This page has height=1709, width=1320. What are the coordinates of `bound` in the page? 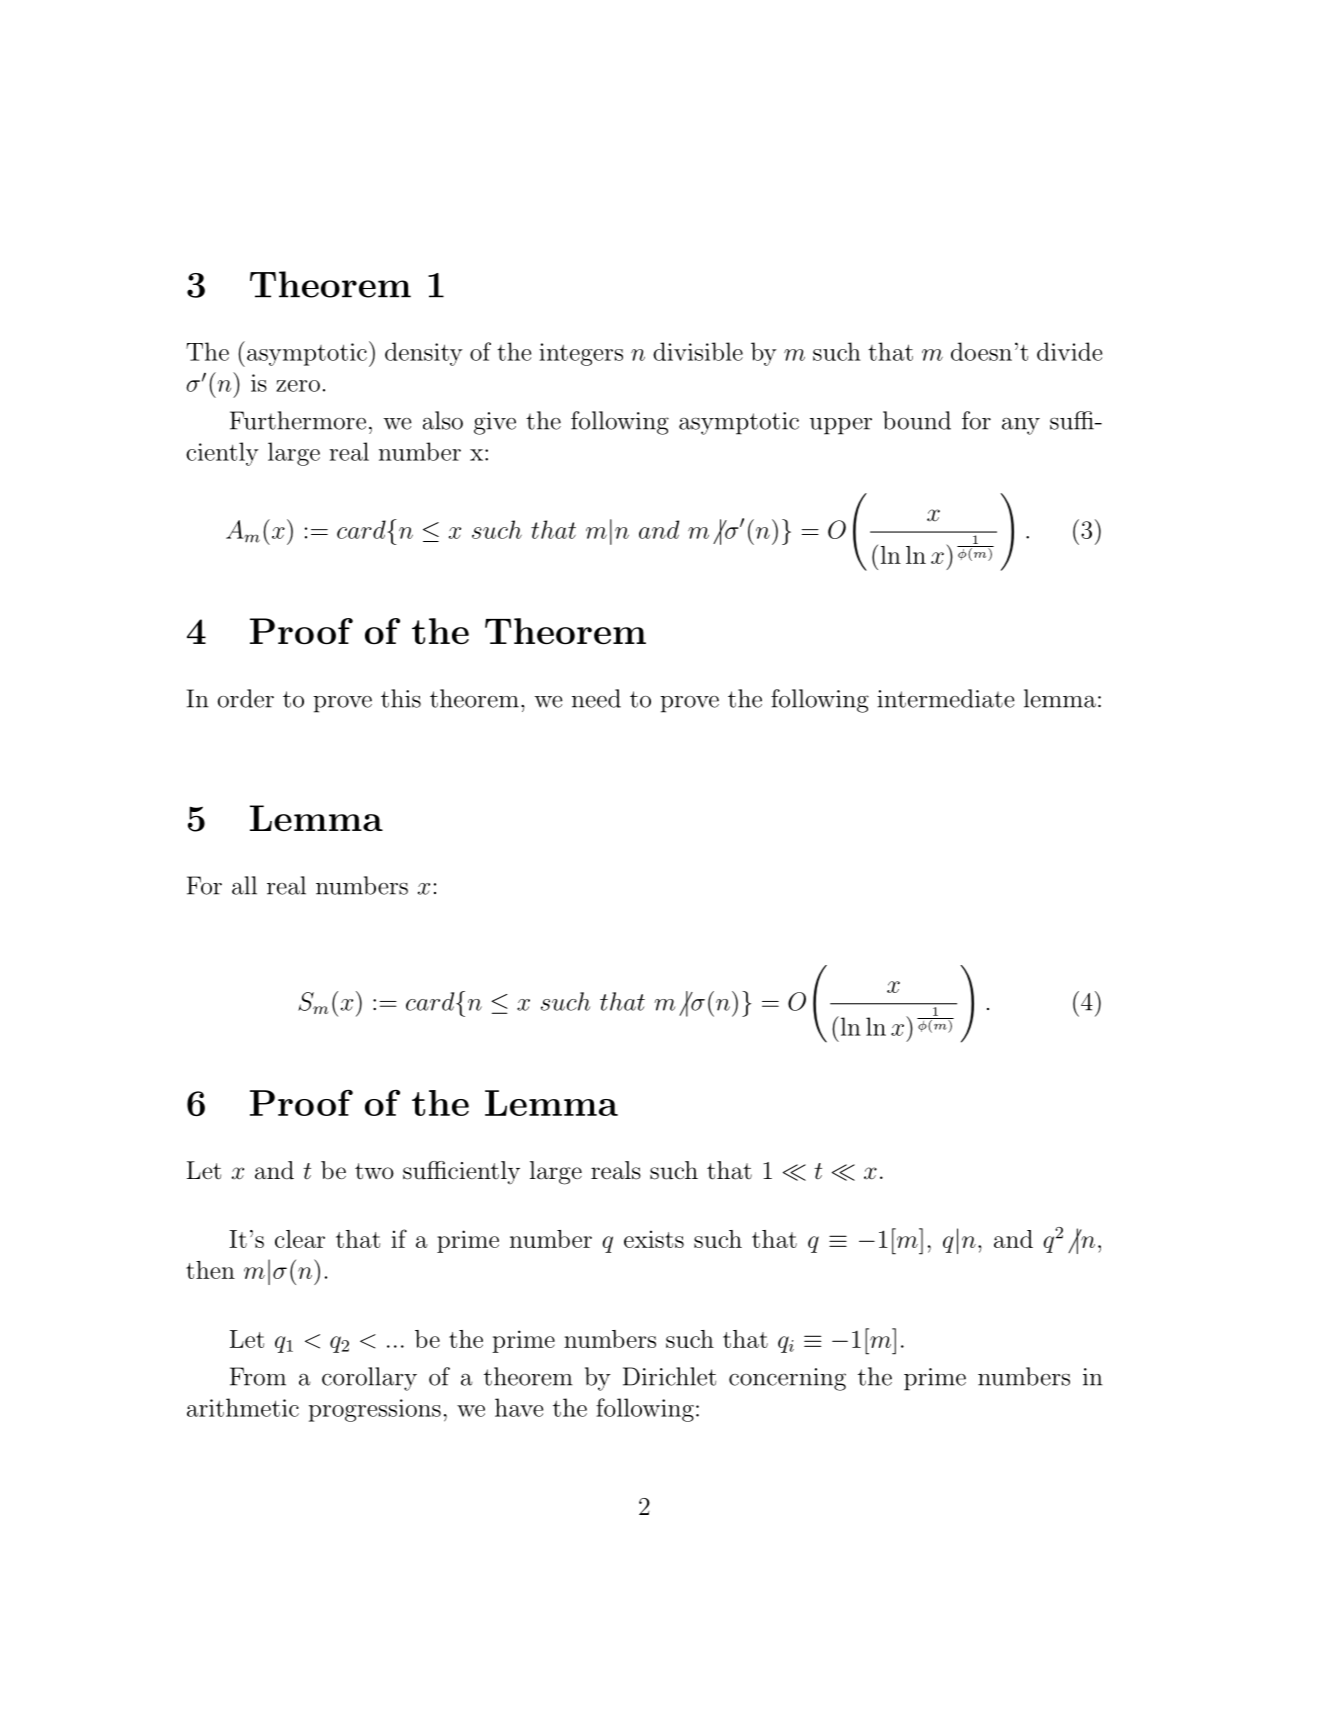 It's located at (917, 420).
